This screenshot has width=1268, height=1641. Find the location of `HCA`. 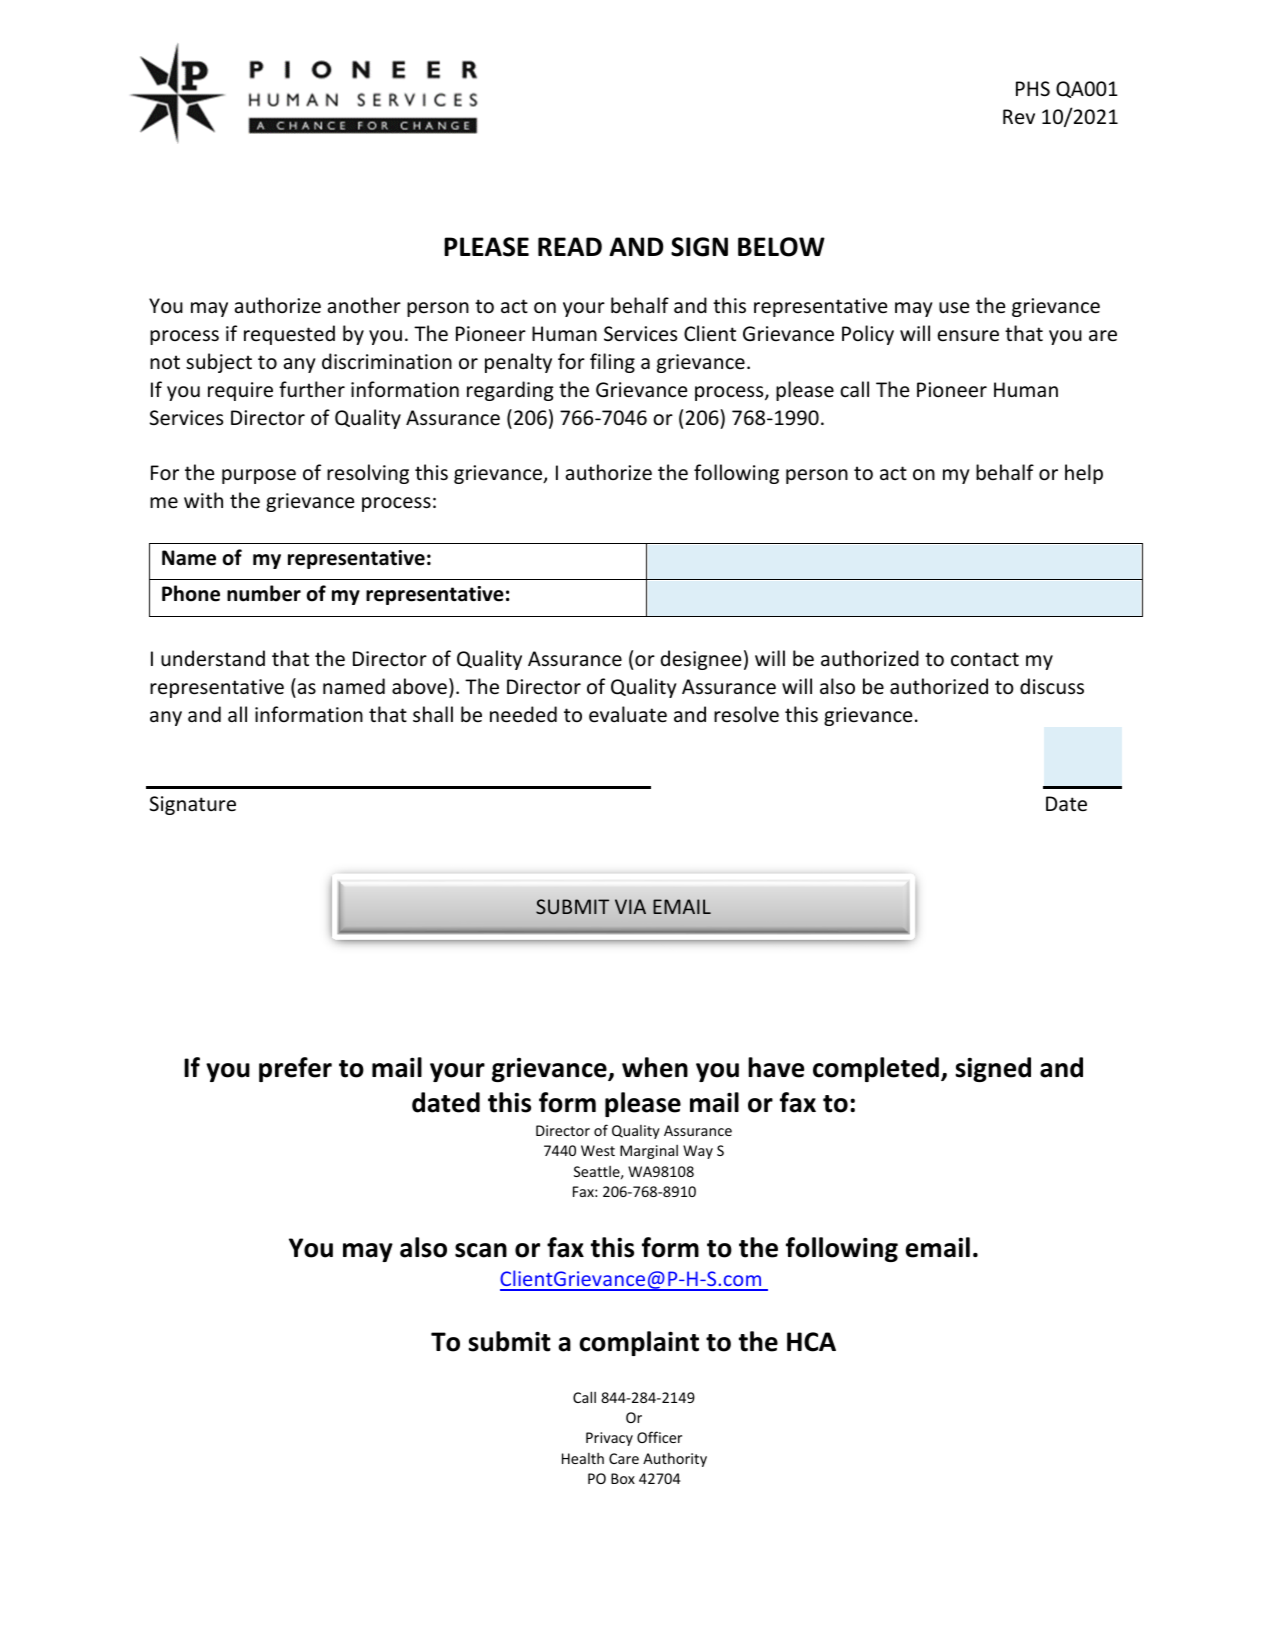

HCA is located at coordinates (811, 1342).
